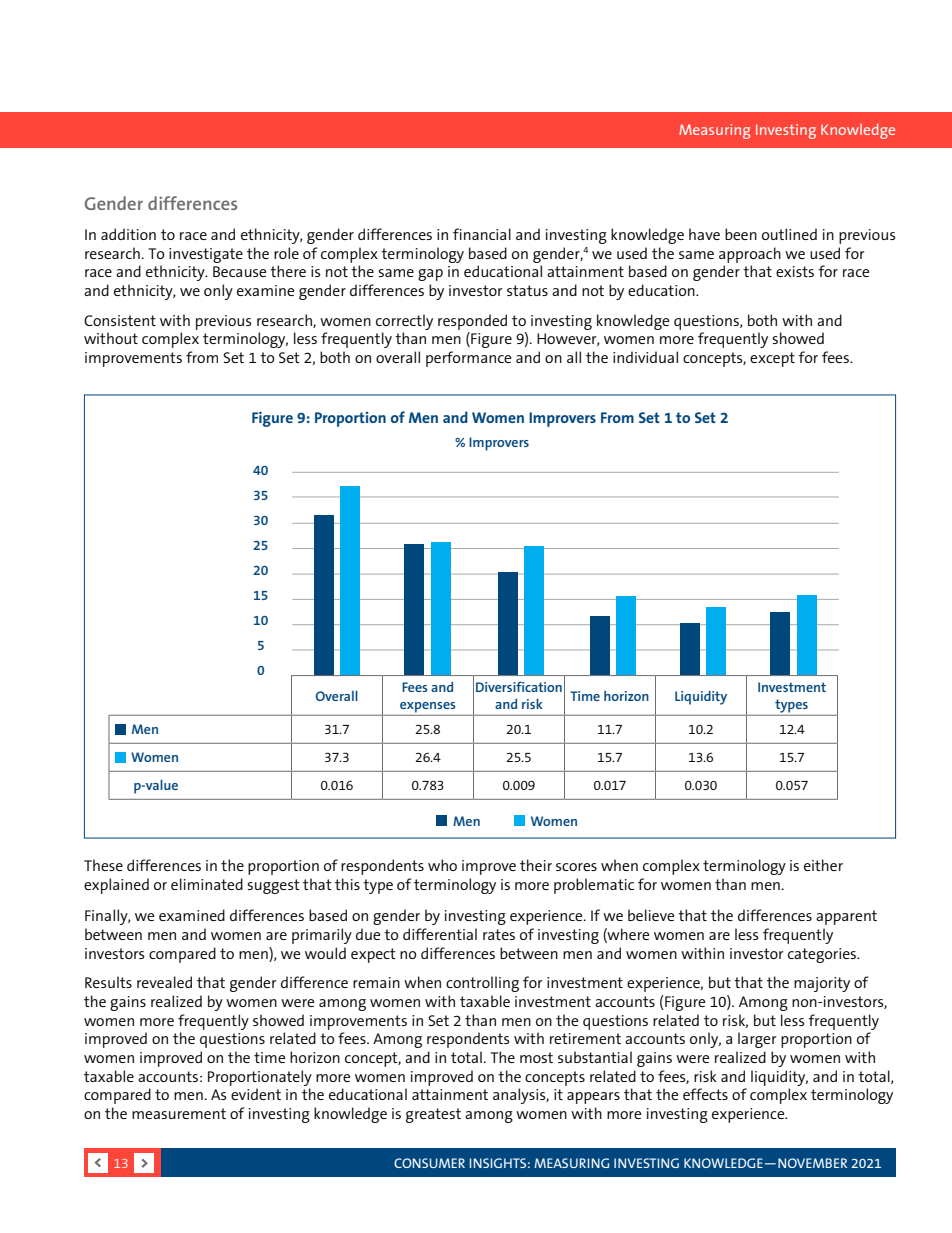  What do you see at coordinates (179, 1113) in the document?
I see `measurement` at bounding box center [179, 1113].
